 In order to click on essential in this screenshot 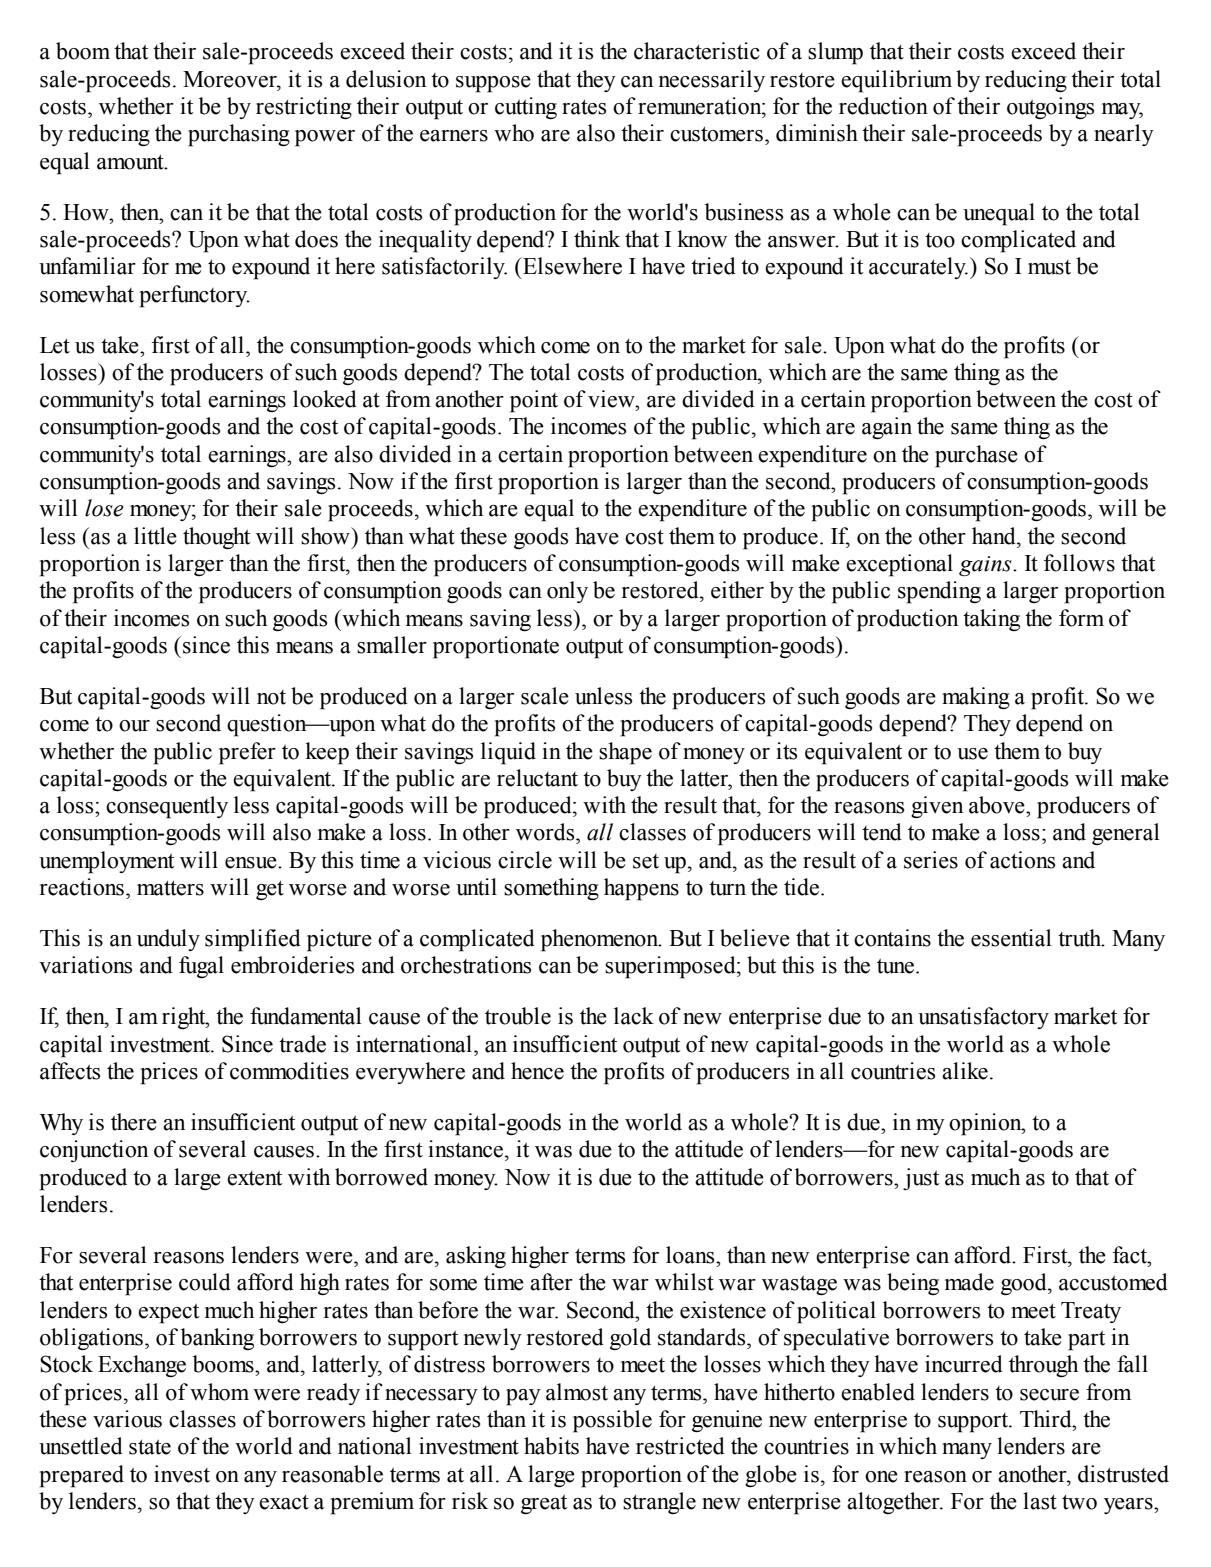, I will do `click(1011, 938)`.
